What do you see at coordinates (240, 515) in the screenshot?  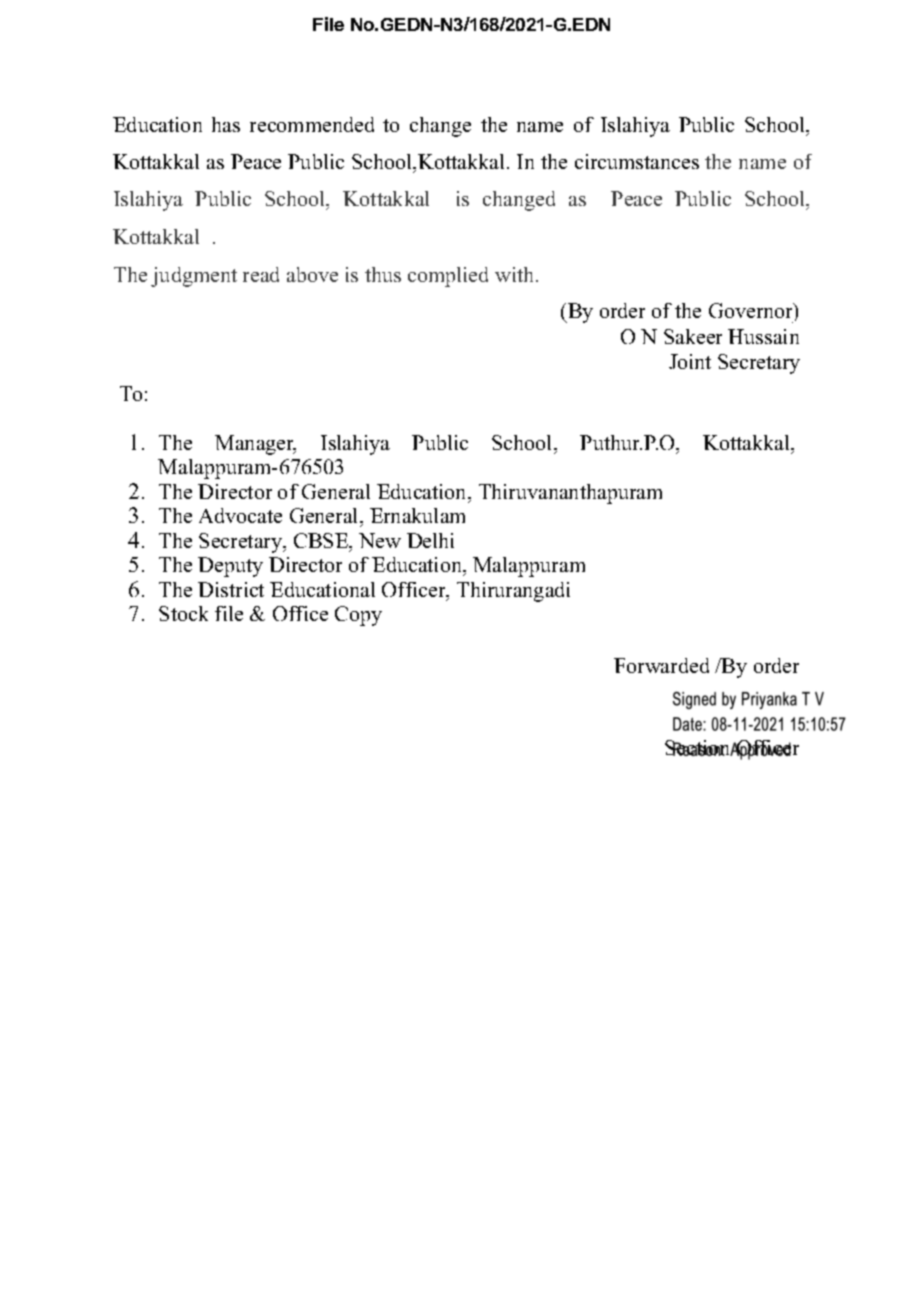 I see `Advocate` at bounding box center [240, 515].
